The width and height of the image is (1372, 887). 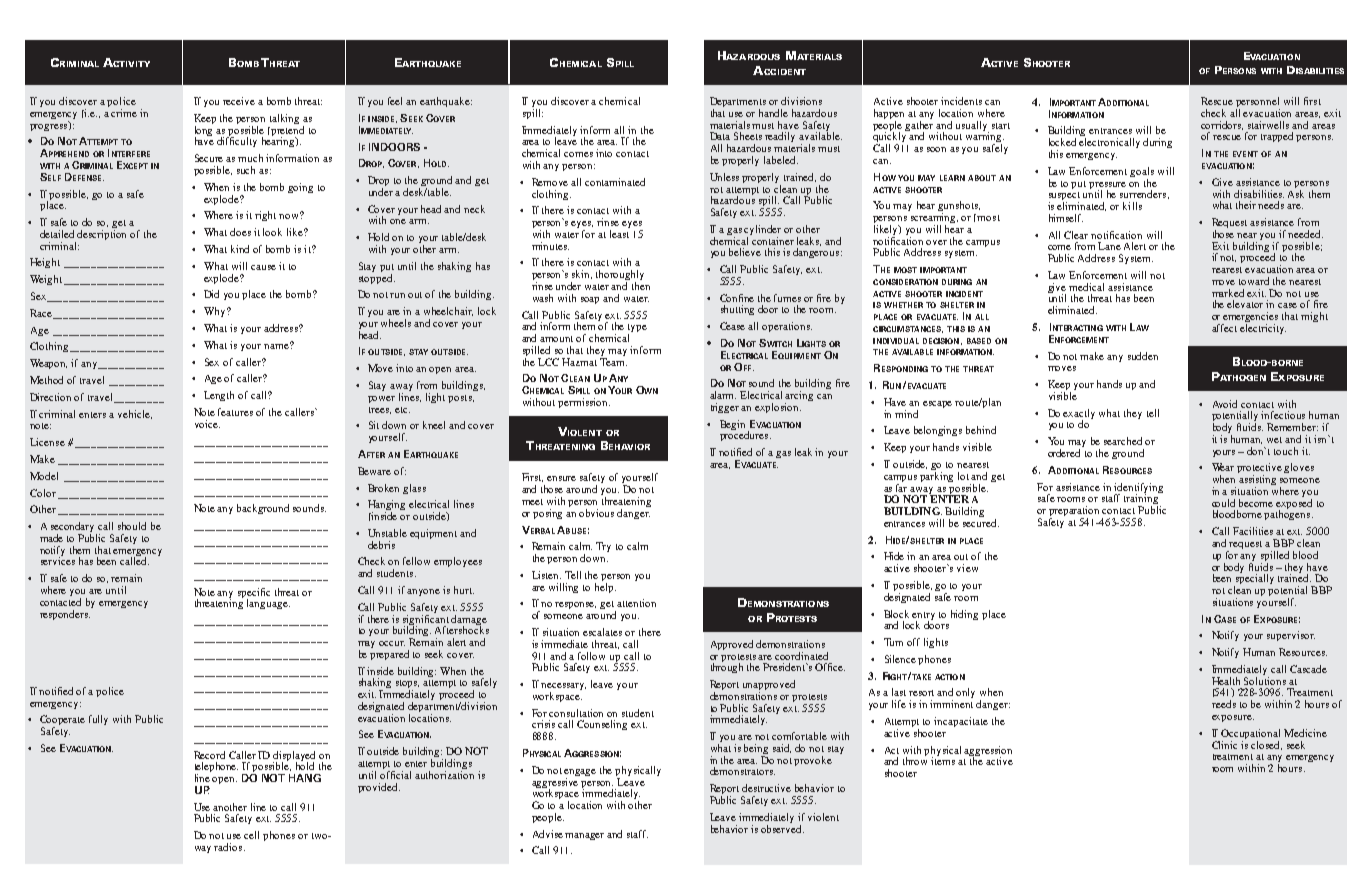 I want to click on corridors, so click(x=1222, y=125).
